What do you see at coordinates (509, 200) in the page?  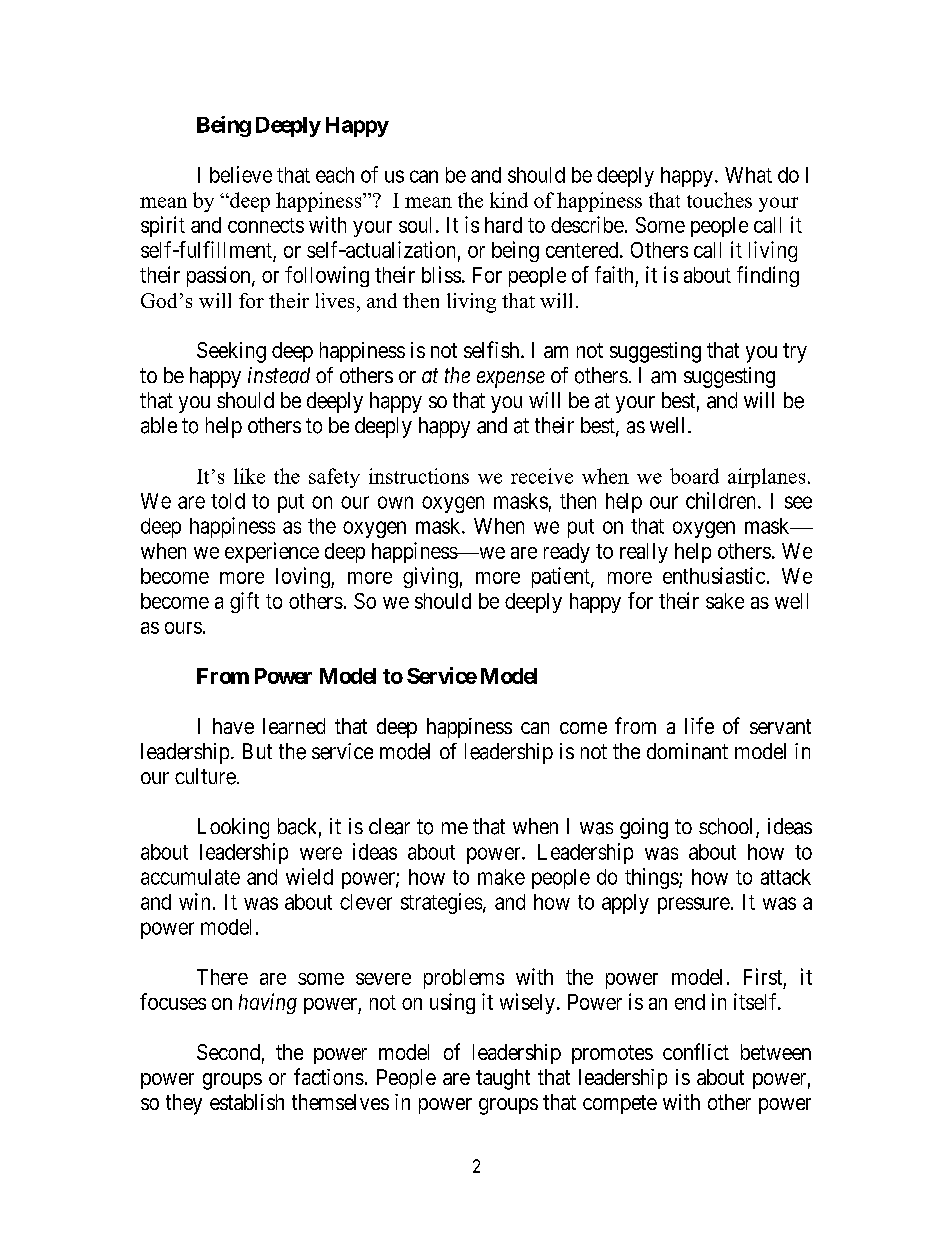 I see `kind` at bounding box center [509, 200].
